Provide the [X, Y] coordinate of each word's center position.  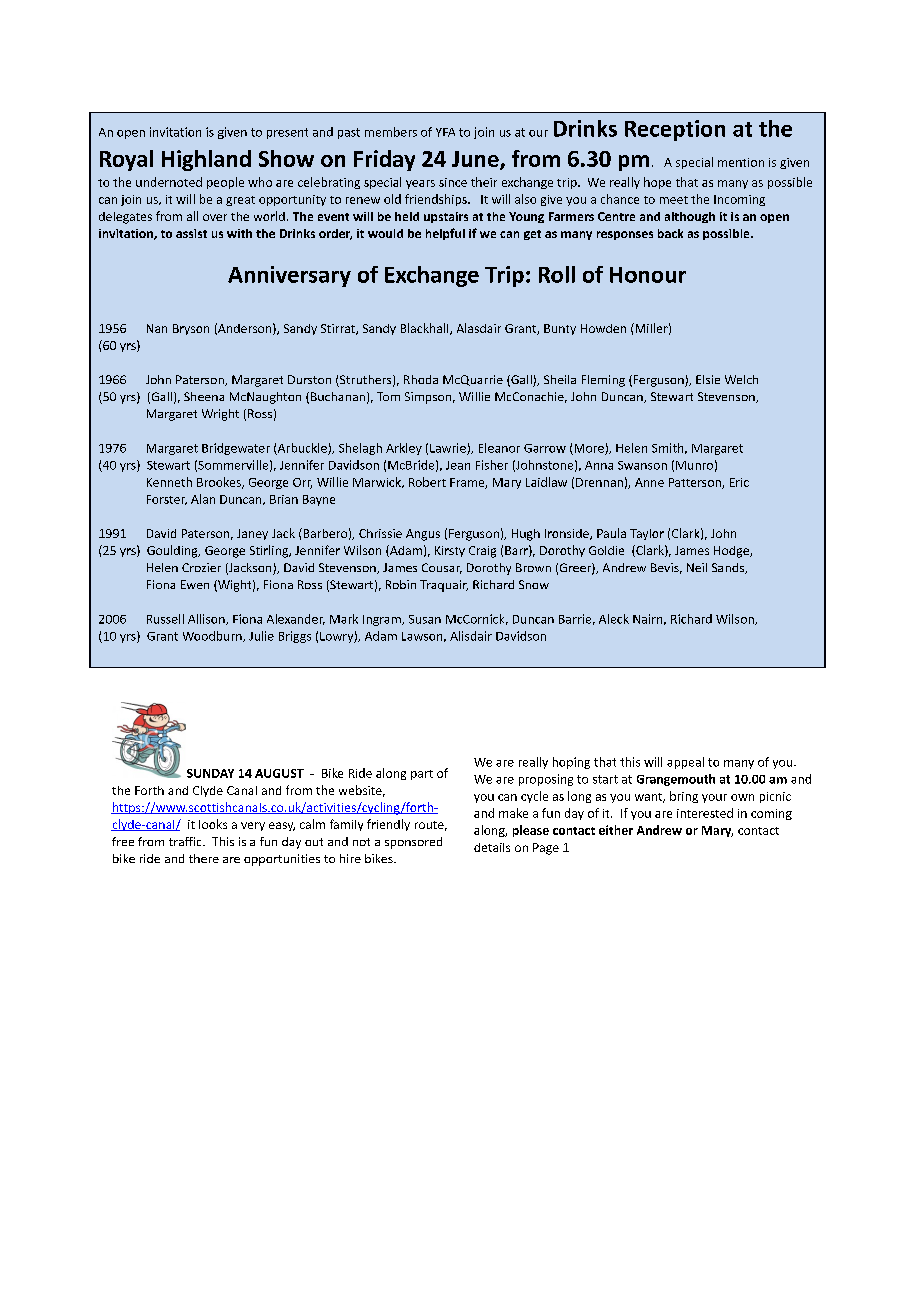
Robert [427, 482]
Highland [206, 160]
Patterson [696, 483]
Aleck [614, 619]
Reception [675, 130]
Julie [261, 636]
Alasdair [479, 328]
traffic [186, 841]
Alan [203, 499]
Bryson [191, 329]
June [476, 160]
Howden [603, 328]
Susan [425, 619]
